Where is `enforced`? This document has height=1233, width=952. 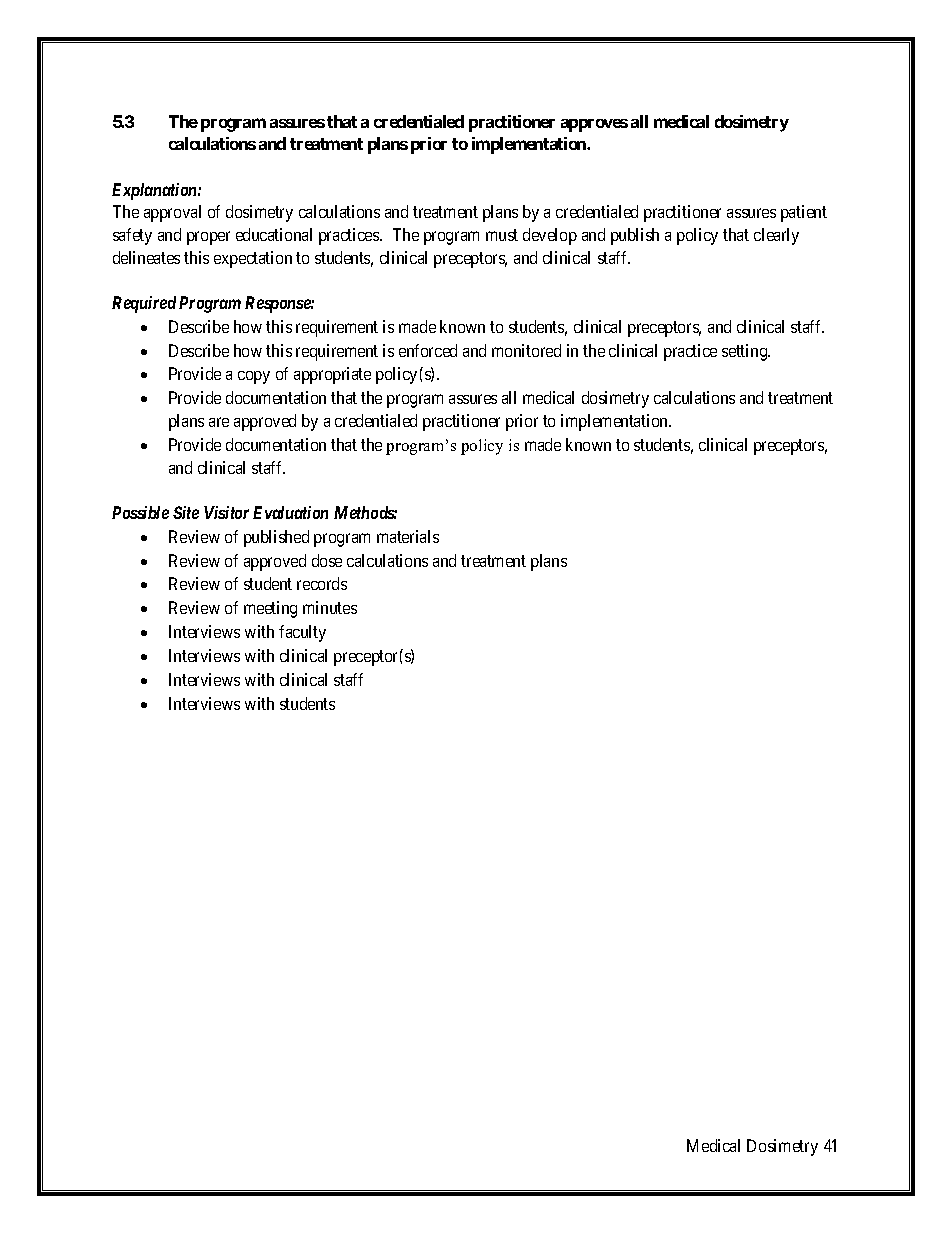 enforced is located at coordinates (428, 350).
